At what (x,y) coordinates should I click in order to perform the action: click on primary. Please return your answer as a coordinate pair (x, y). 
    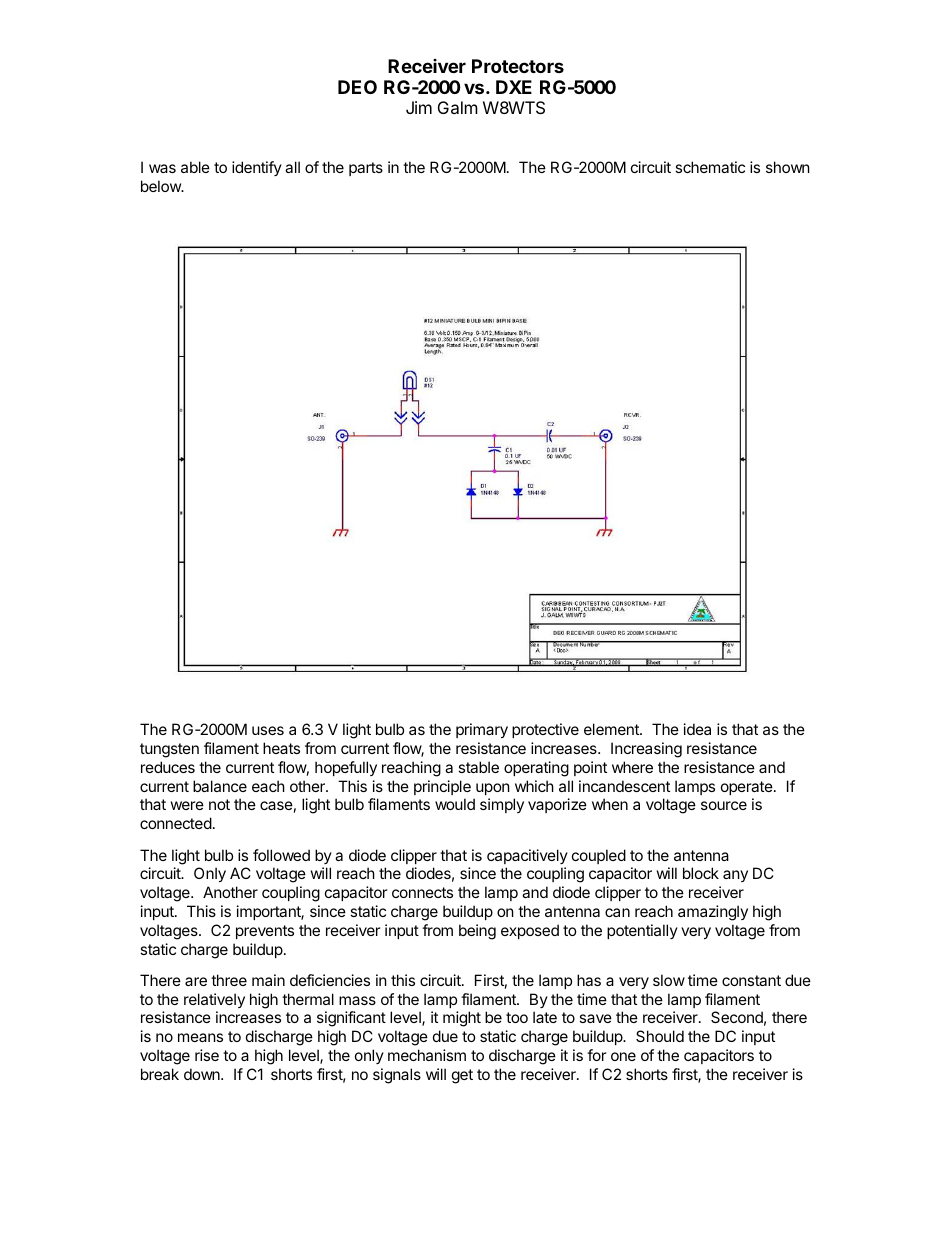
    Looking at the image, I should click on (482, 730).
